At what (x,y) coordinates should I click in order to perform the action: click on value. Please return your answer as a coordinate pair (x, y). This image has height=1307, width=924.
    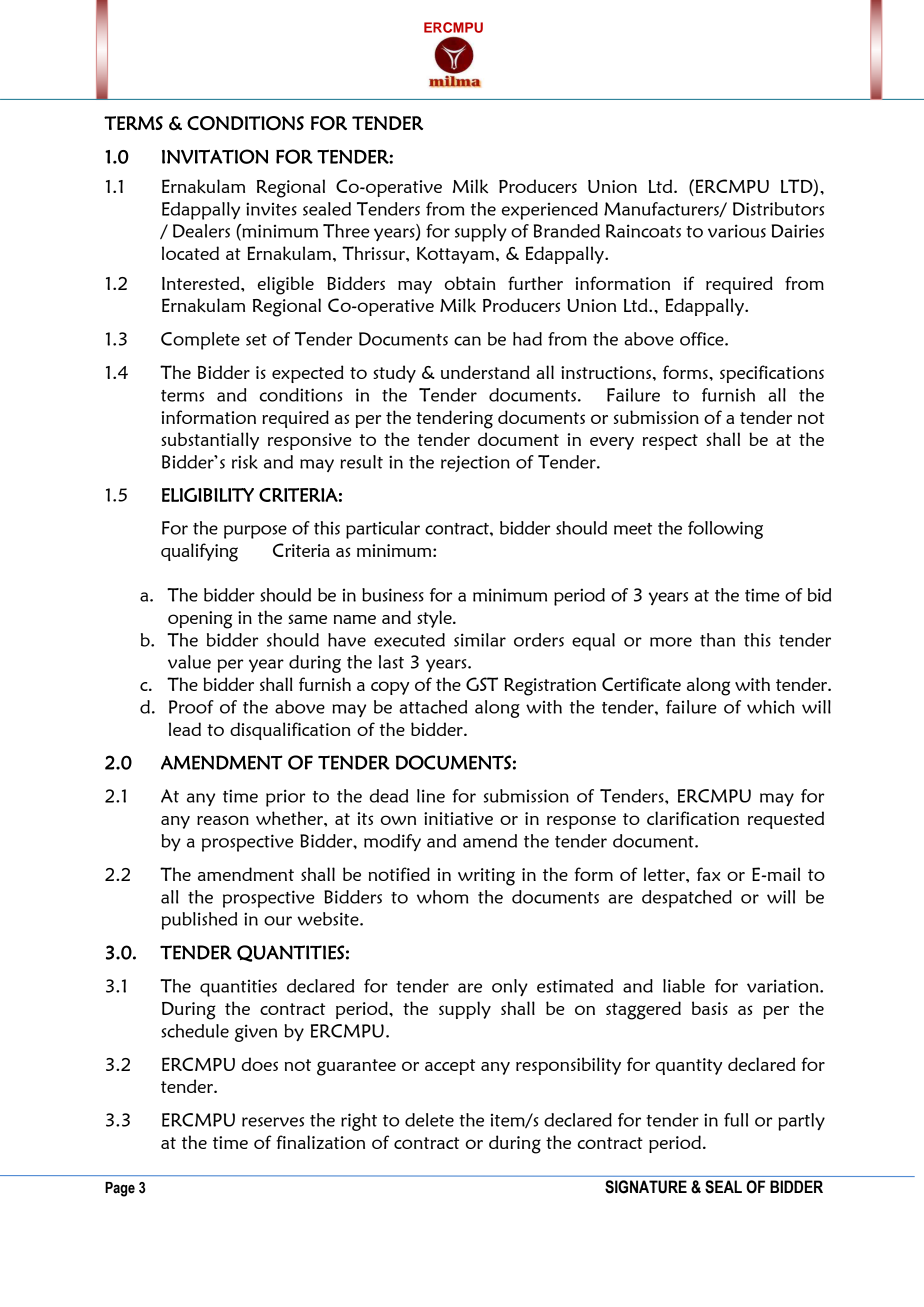
    Looking at the image, I should click on (189, 662).
